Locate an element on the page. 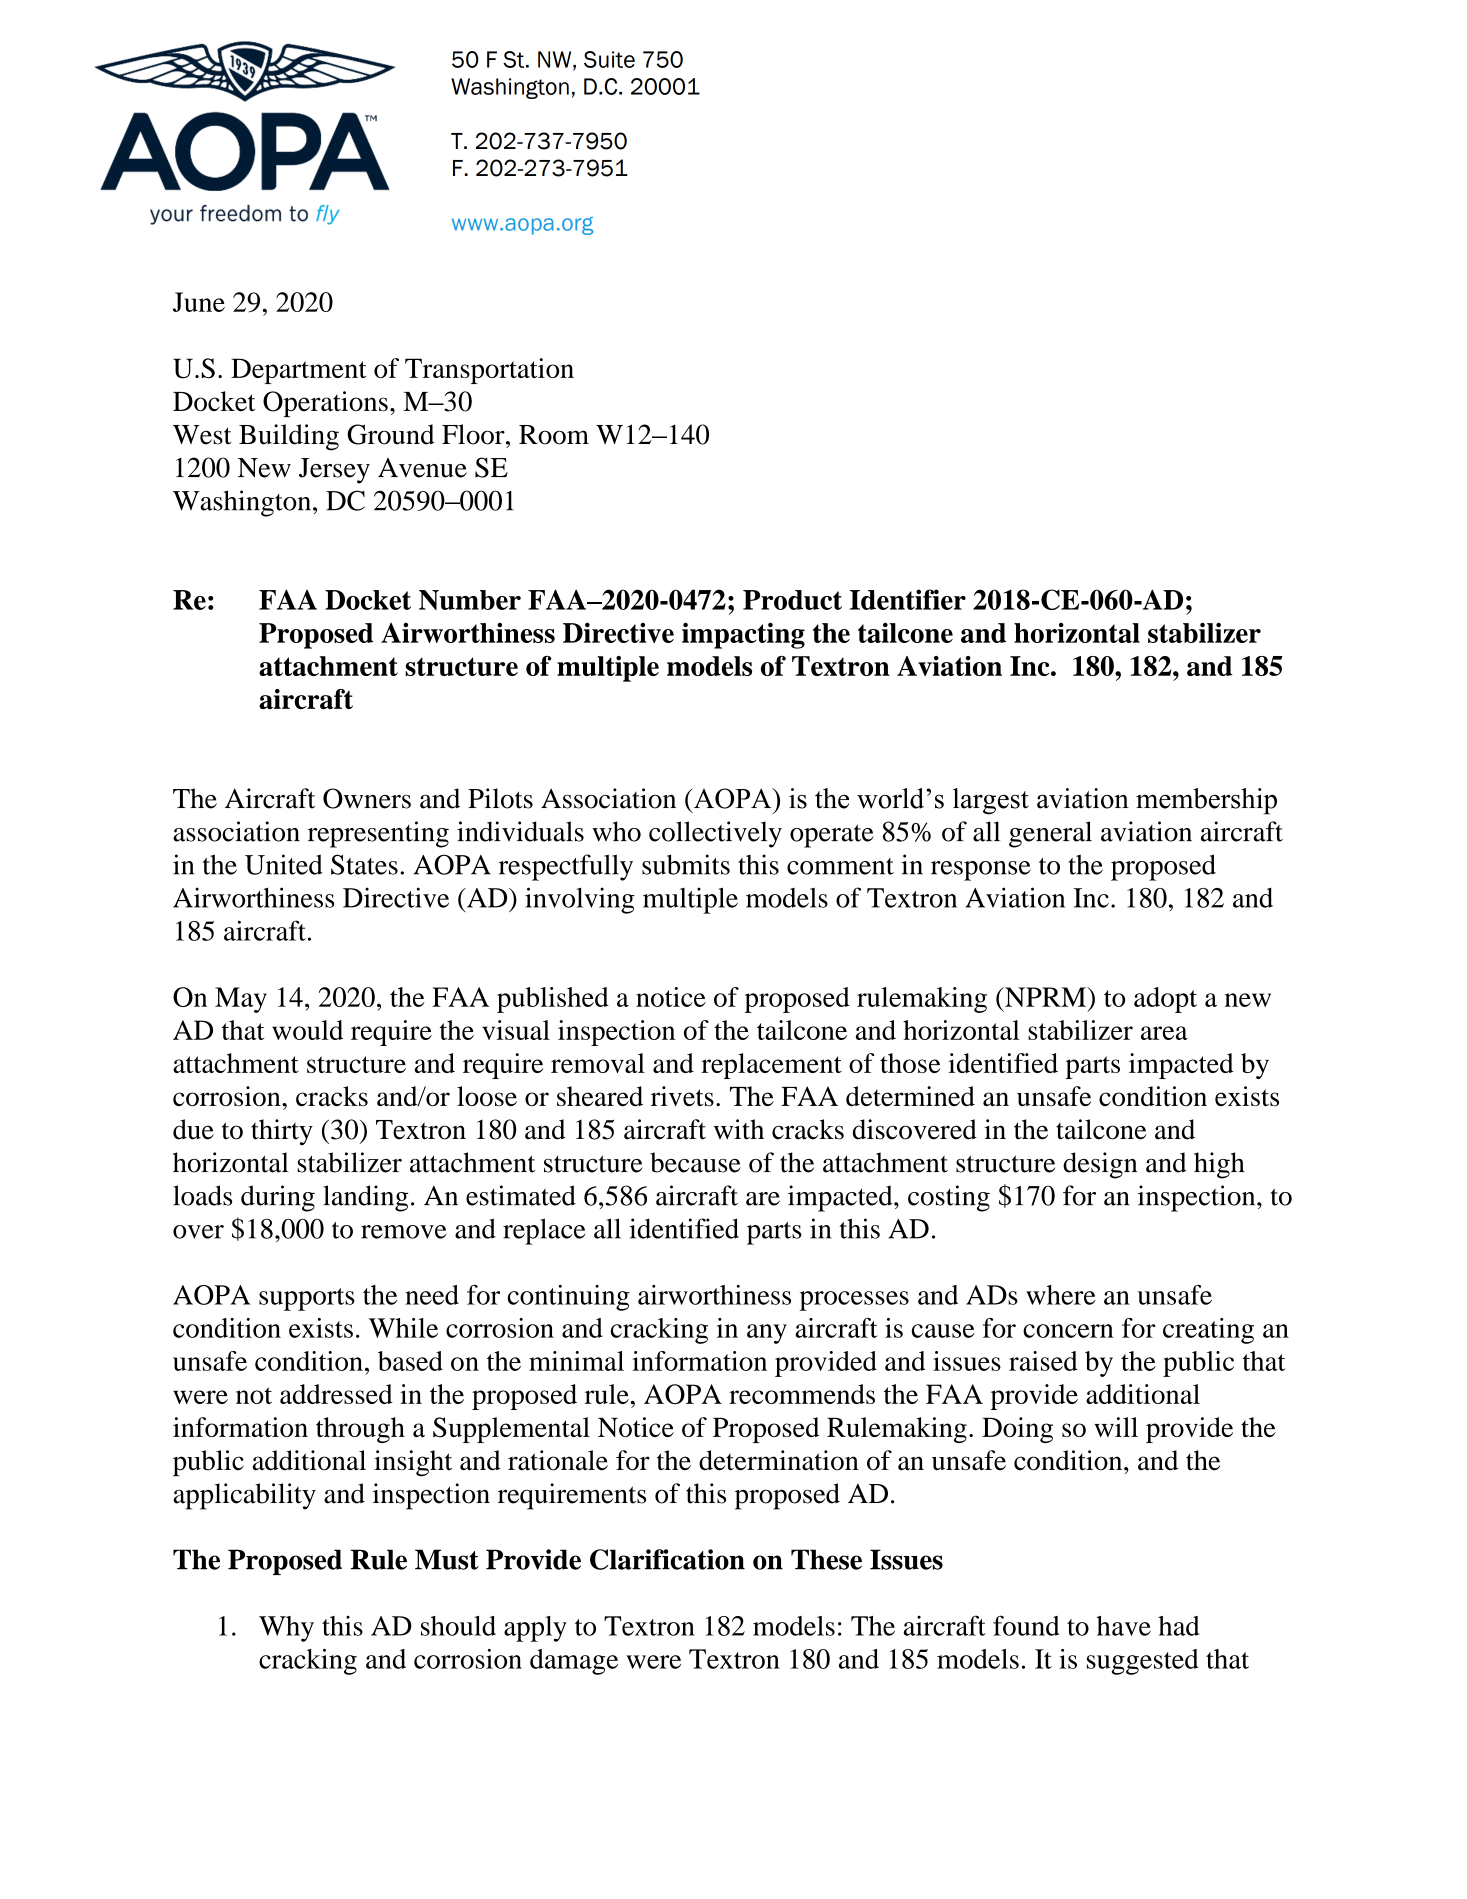 The height and width of the page is (1899, 1467). submits is located at coordinates (686, 864).
